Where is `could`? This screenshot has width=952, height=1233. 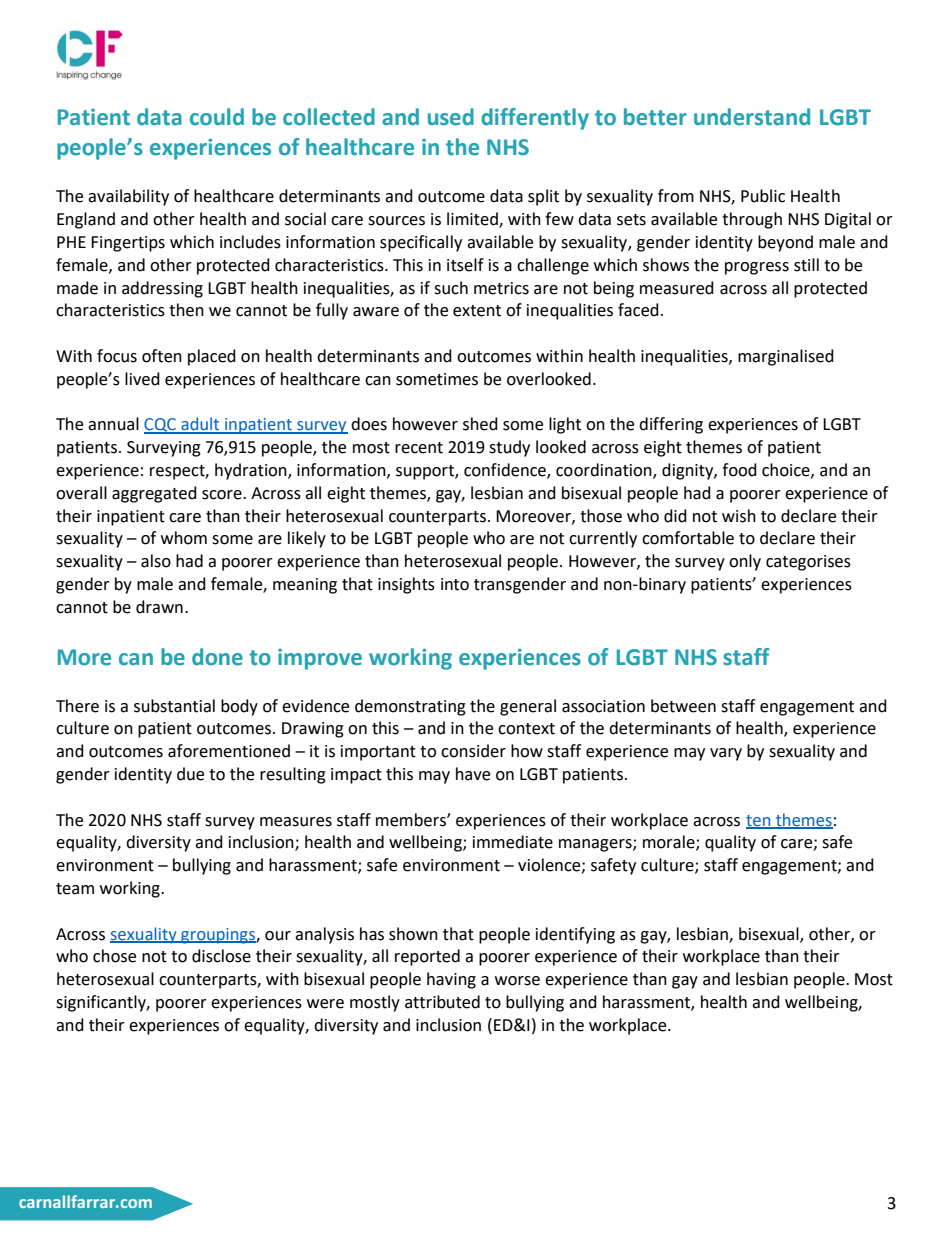
could is located at coordinates (217, 117).
